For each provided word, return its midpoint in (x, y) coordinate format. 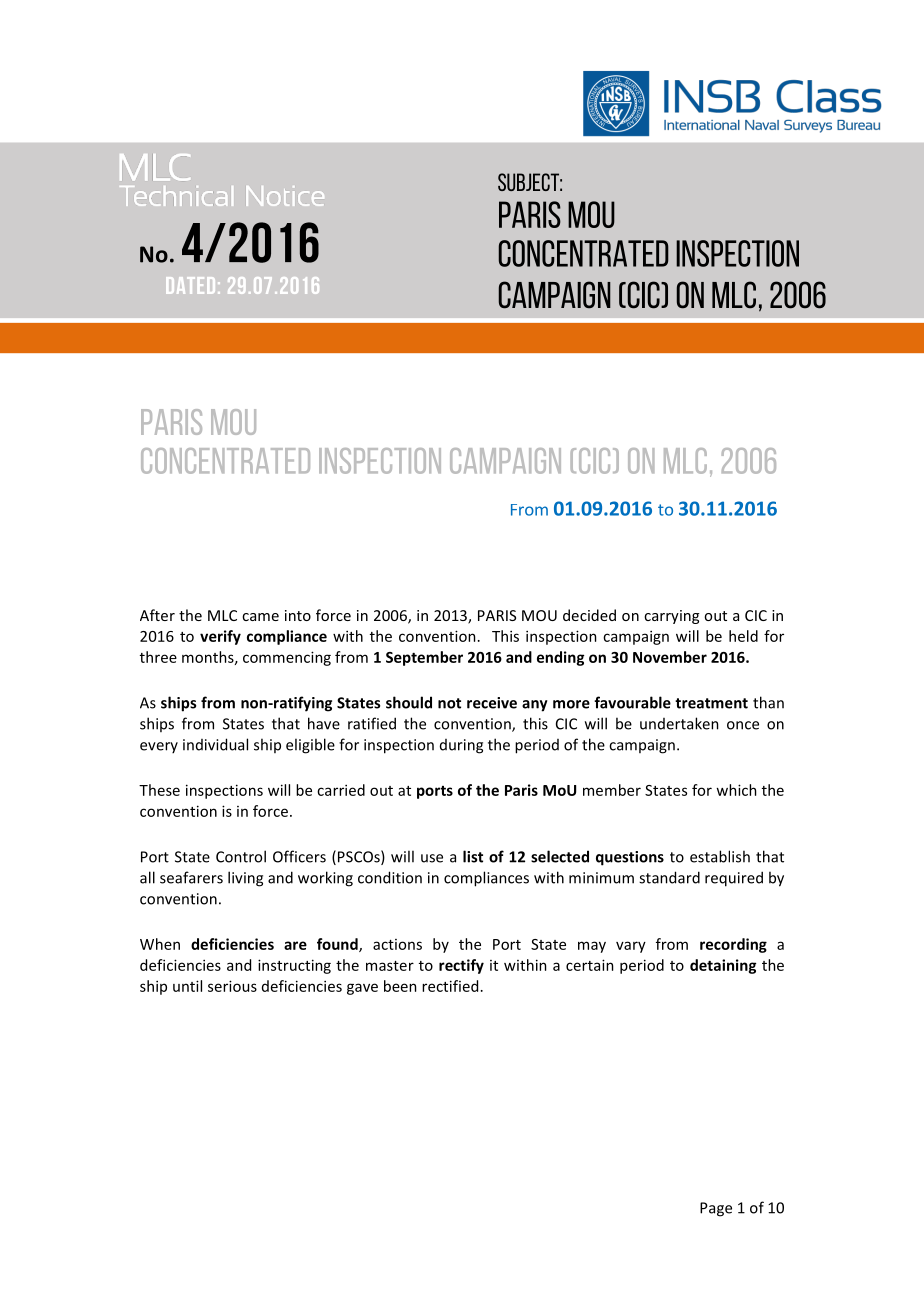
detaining (723, 966)
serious (232, 986)
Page (716, 1209)
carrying (671, 617)
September (424, 658)
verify (220, 637)
